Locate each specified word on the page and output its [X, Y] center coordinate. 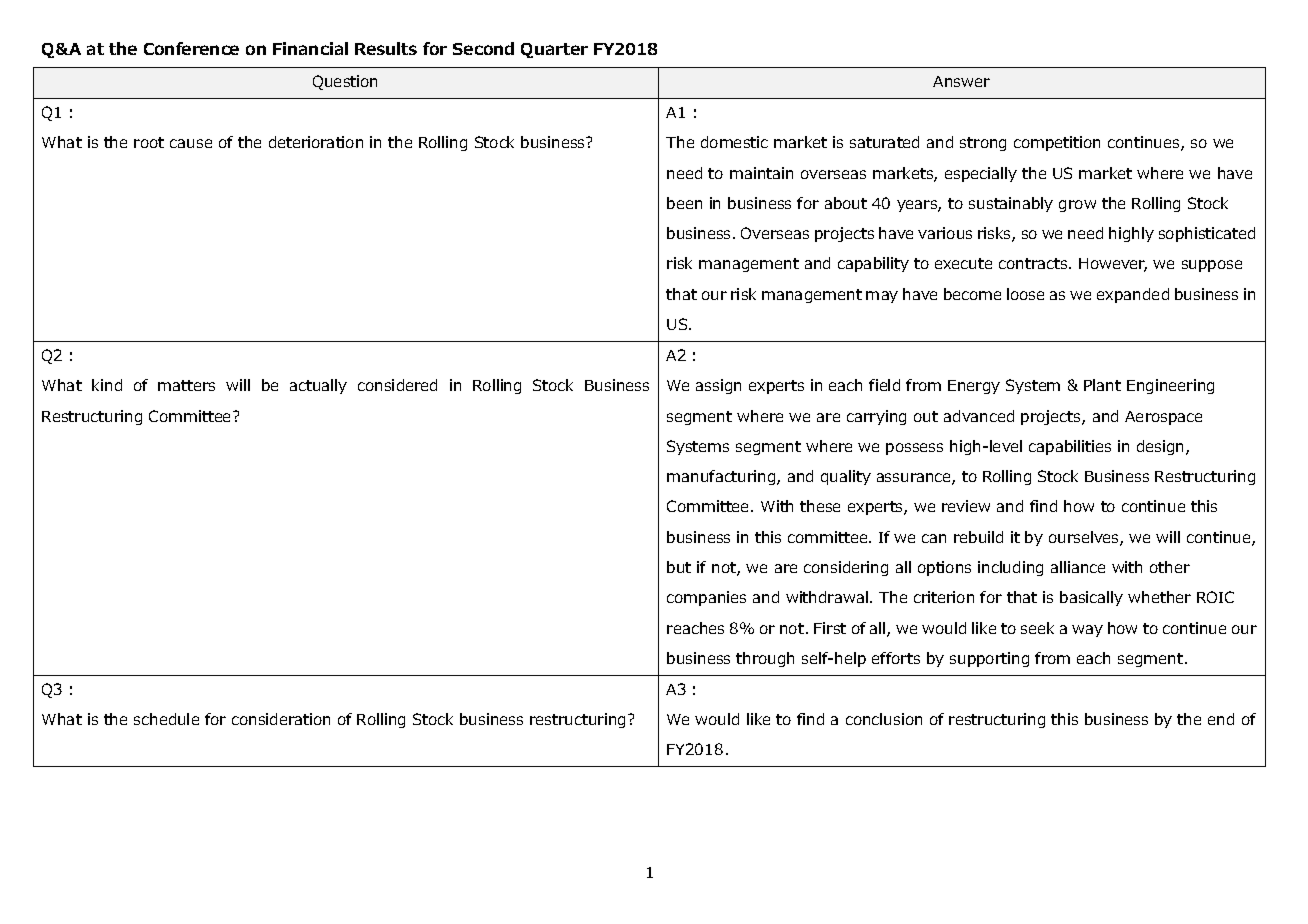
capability [873, 264]
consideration [281, 719]
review [966, 506]
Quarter [554, 50]
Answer [961, 81]
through [765, 659]
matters [186, 385]
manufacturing [722, 477]
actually [318, 386]
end [1221, 719]
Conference [191, 48]
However [1113, 265]
